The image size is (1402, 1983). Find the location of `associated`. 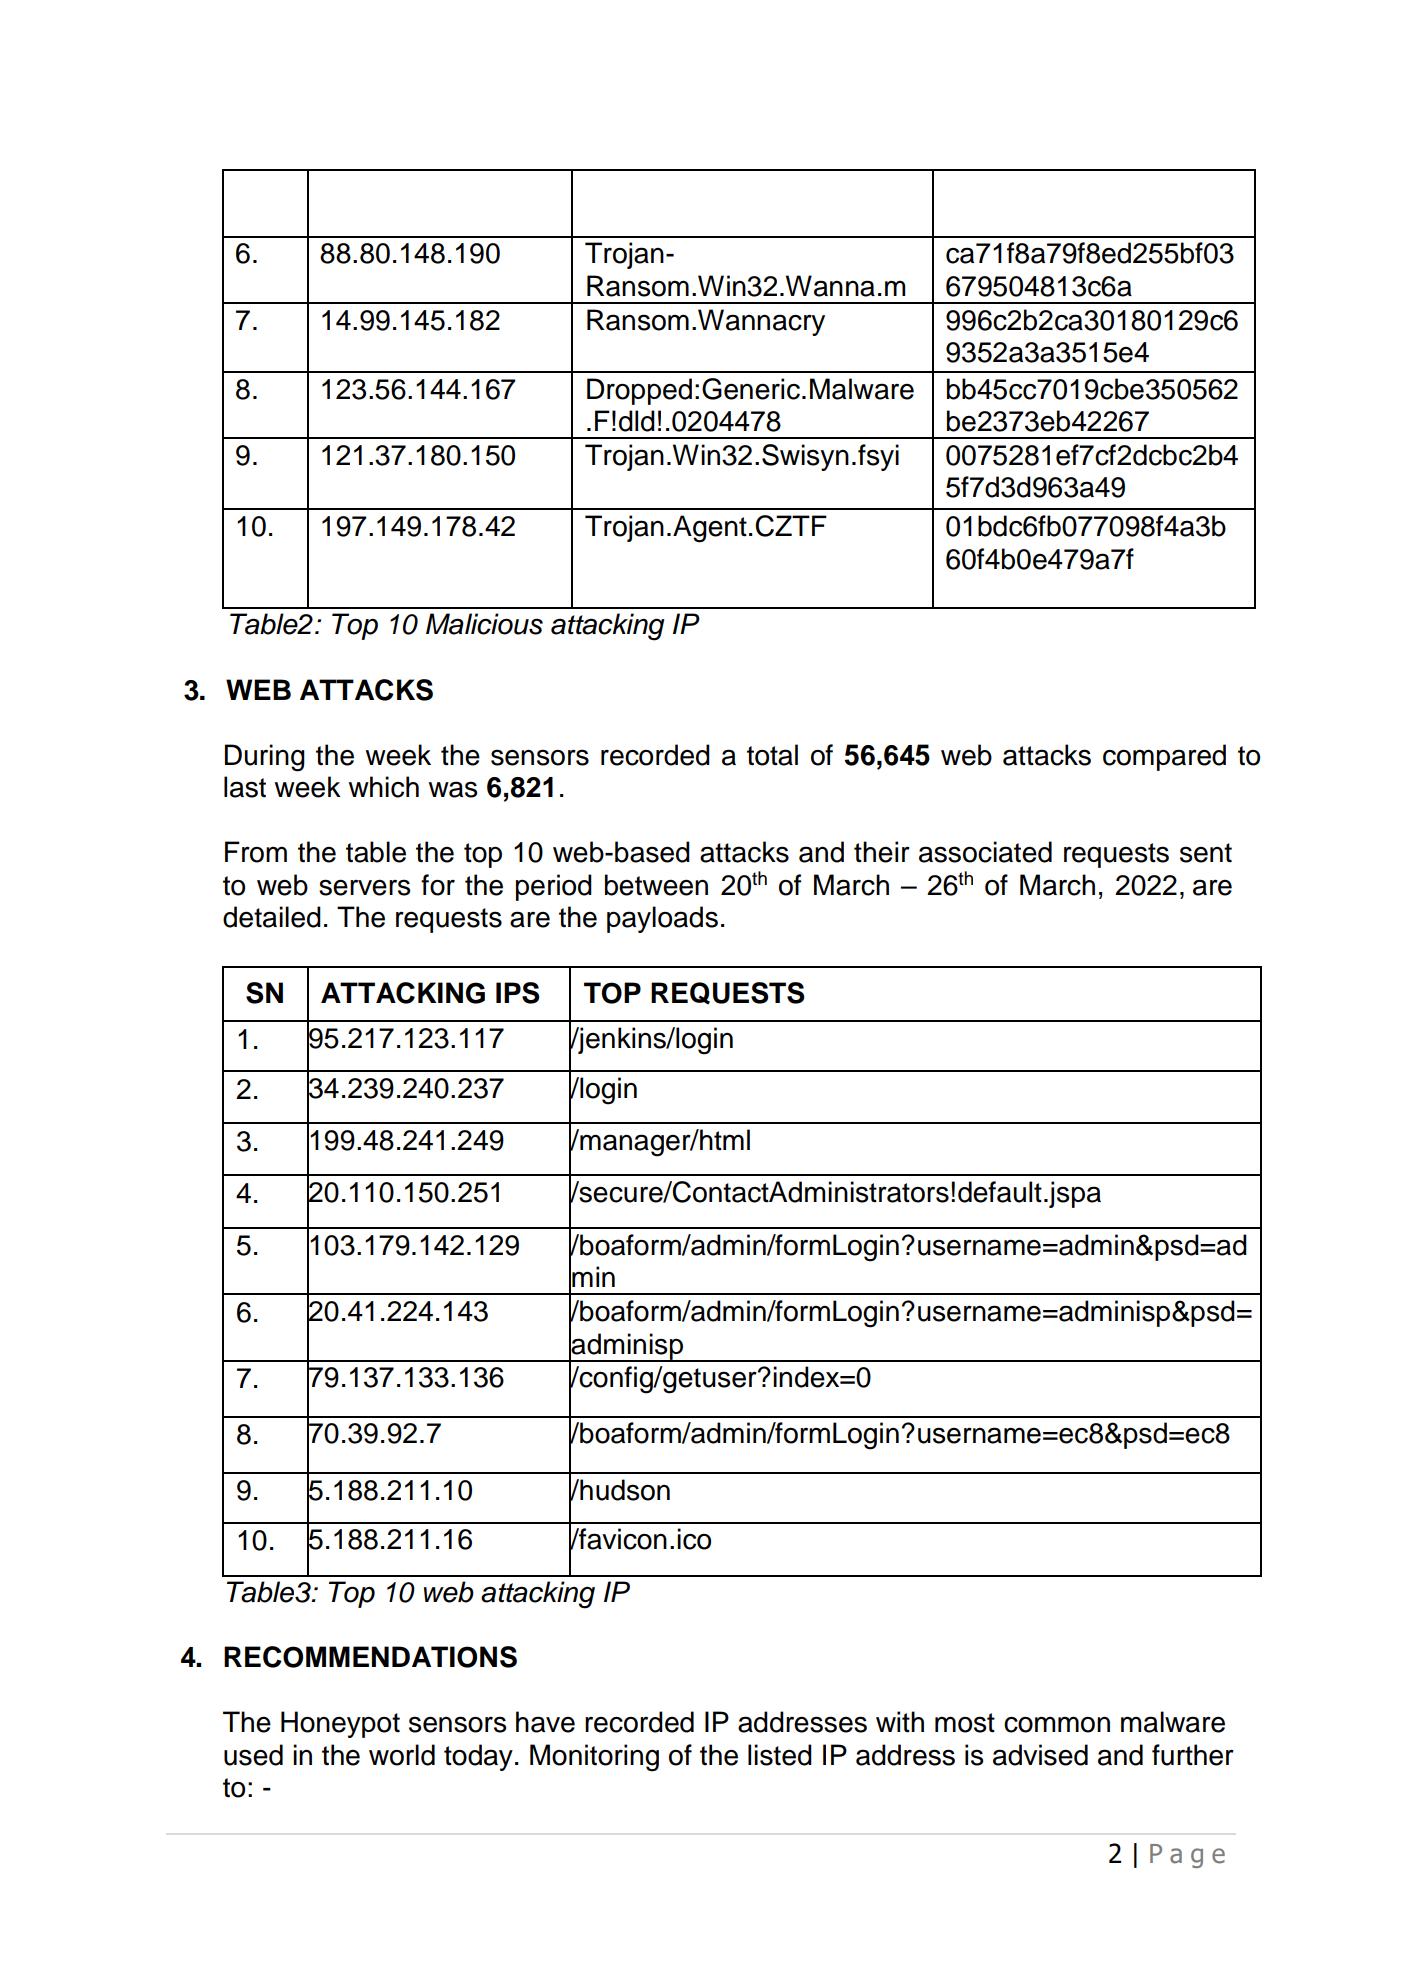

associated is located at coordinates (985, 852).
